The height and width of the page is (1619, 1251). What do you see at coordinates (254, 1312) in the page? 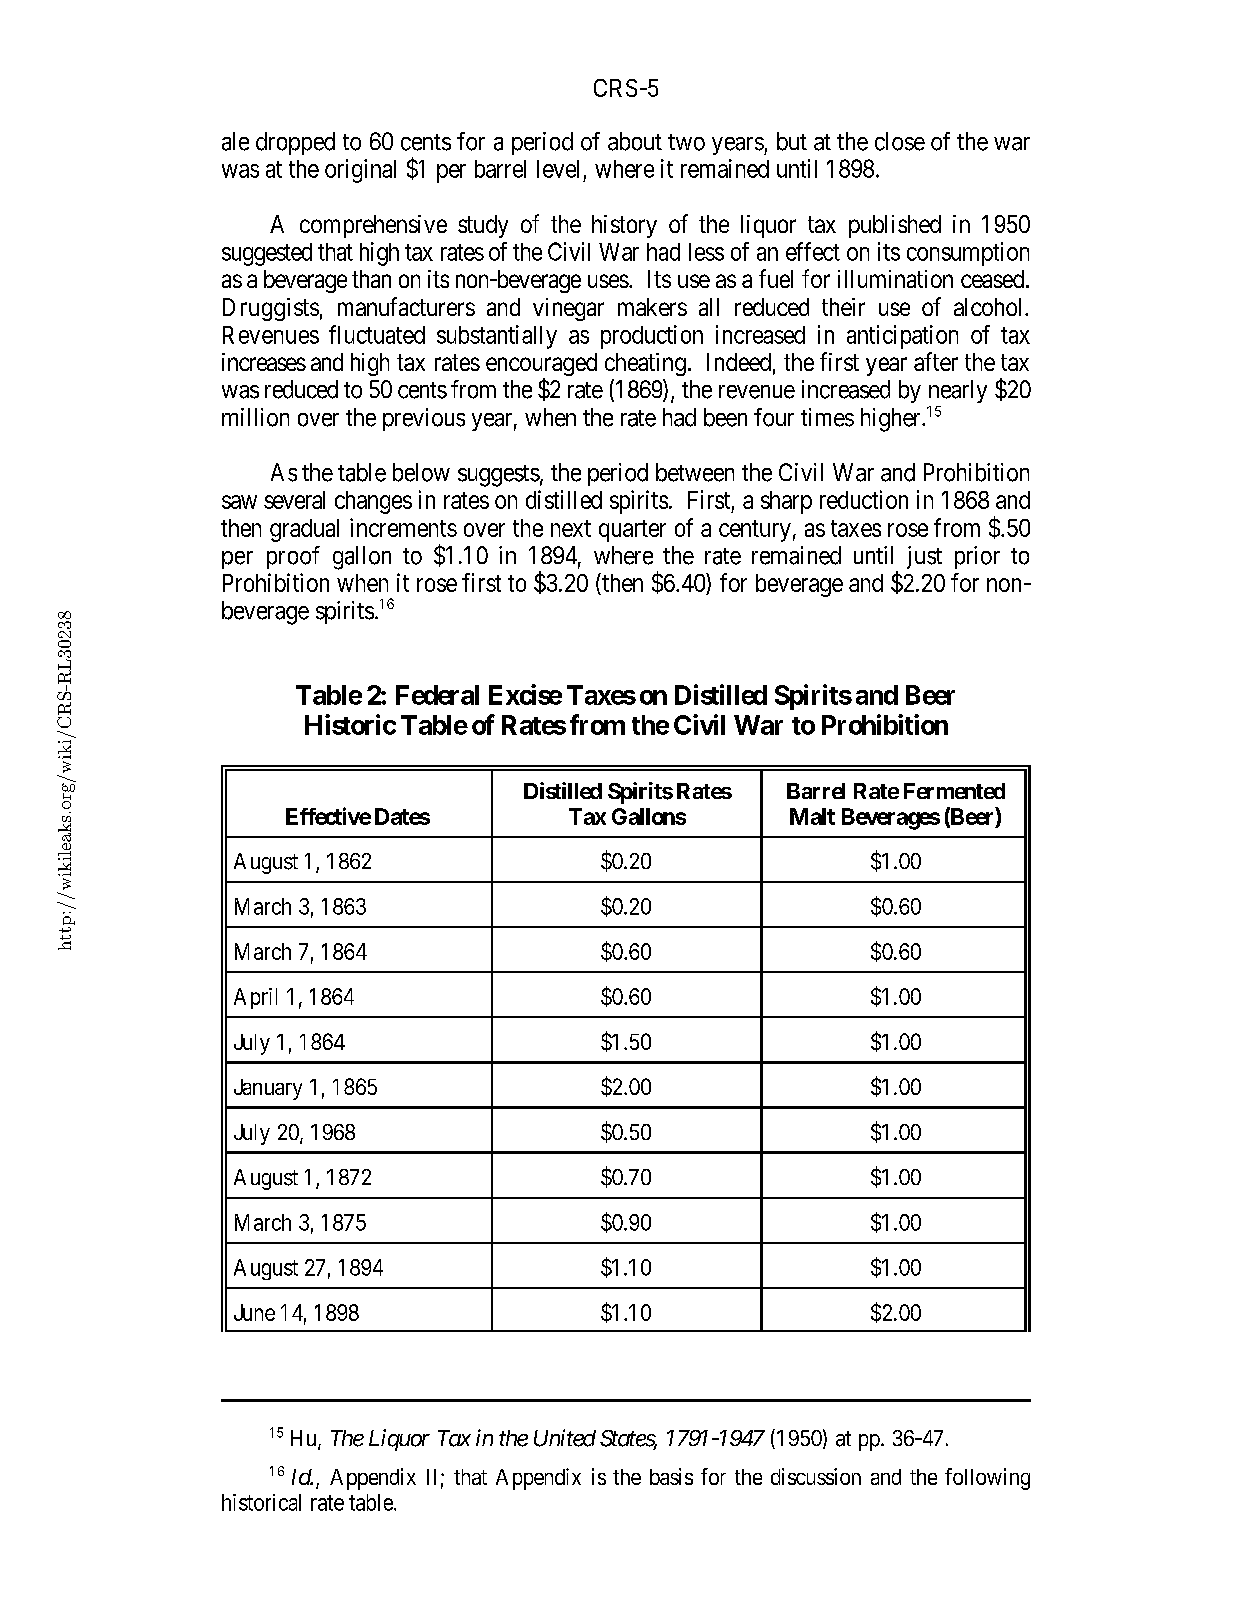
I see `June` at bounding box center [254, 1312].
